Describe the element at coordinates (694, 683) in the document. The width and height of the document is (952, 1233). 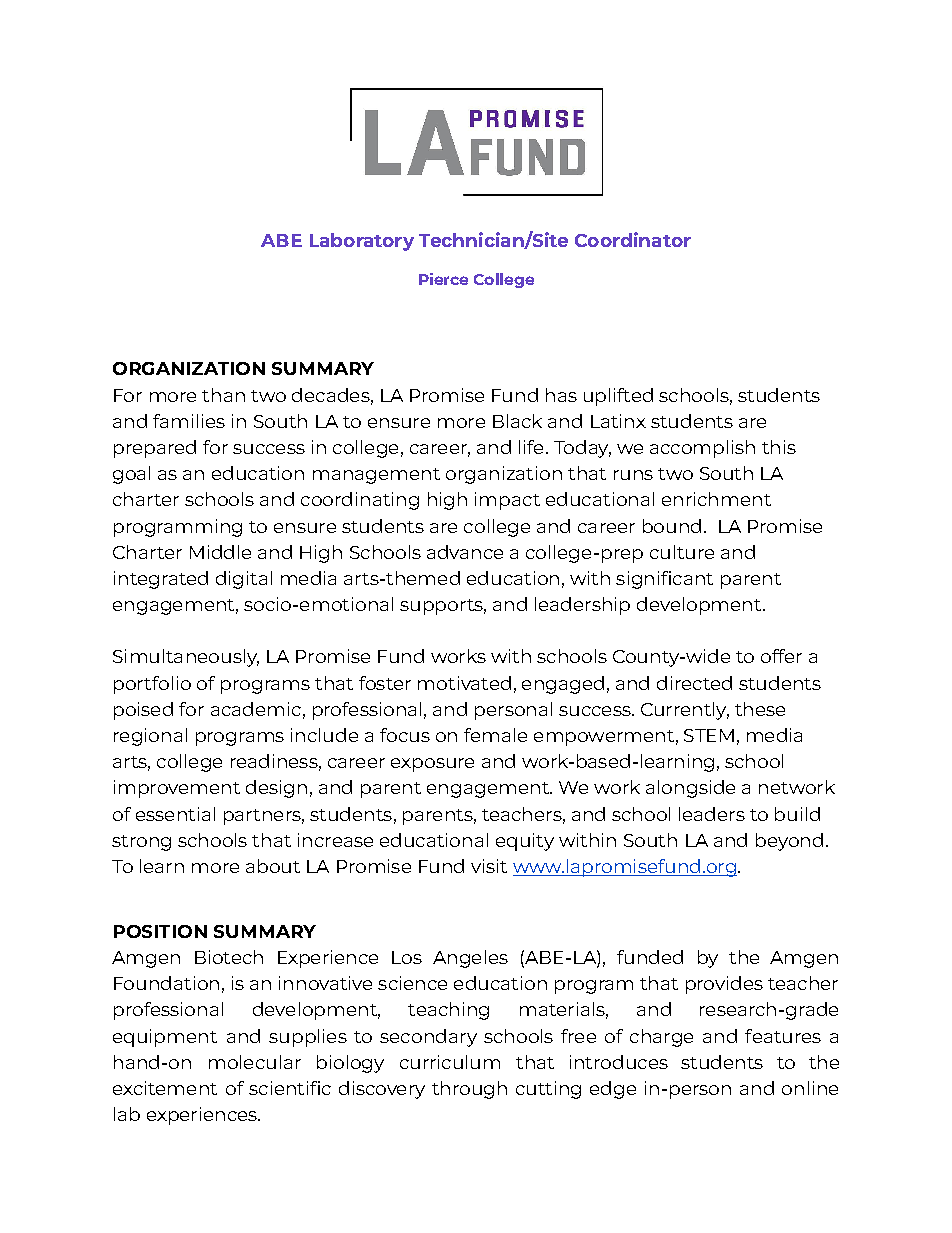
I see `directed` at that location.
